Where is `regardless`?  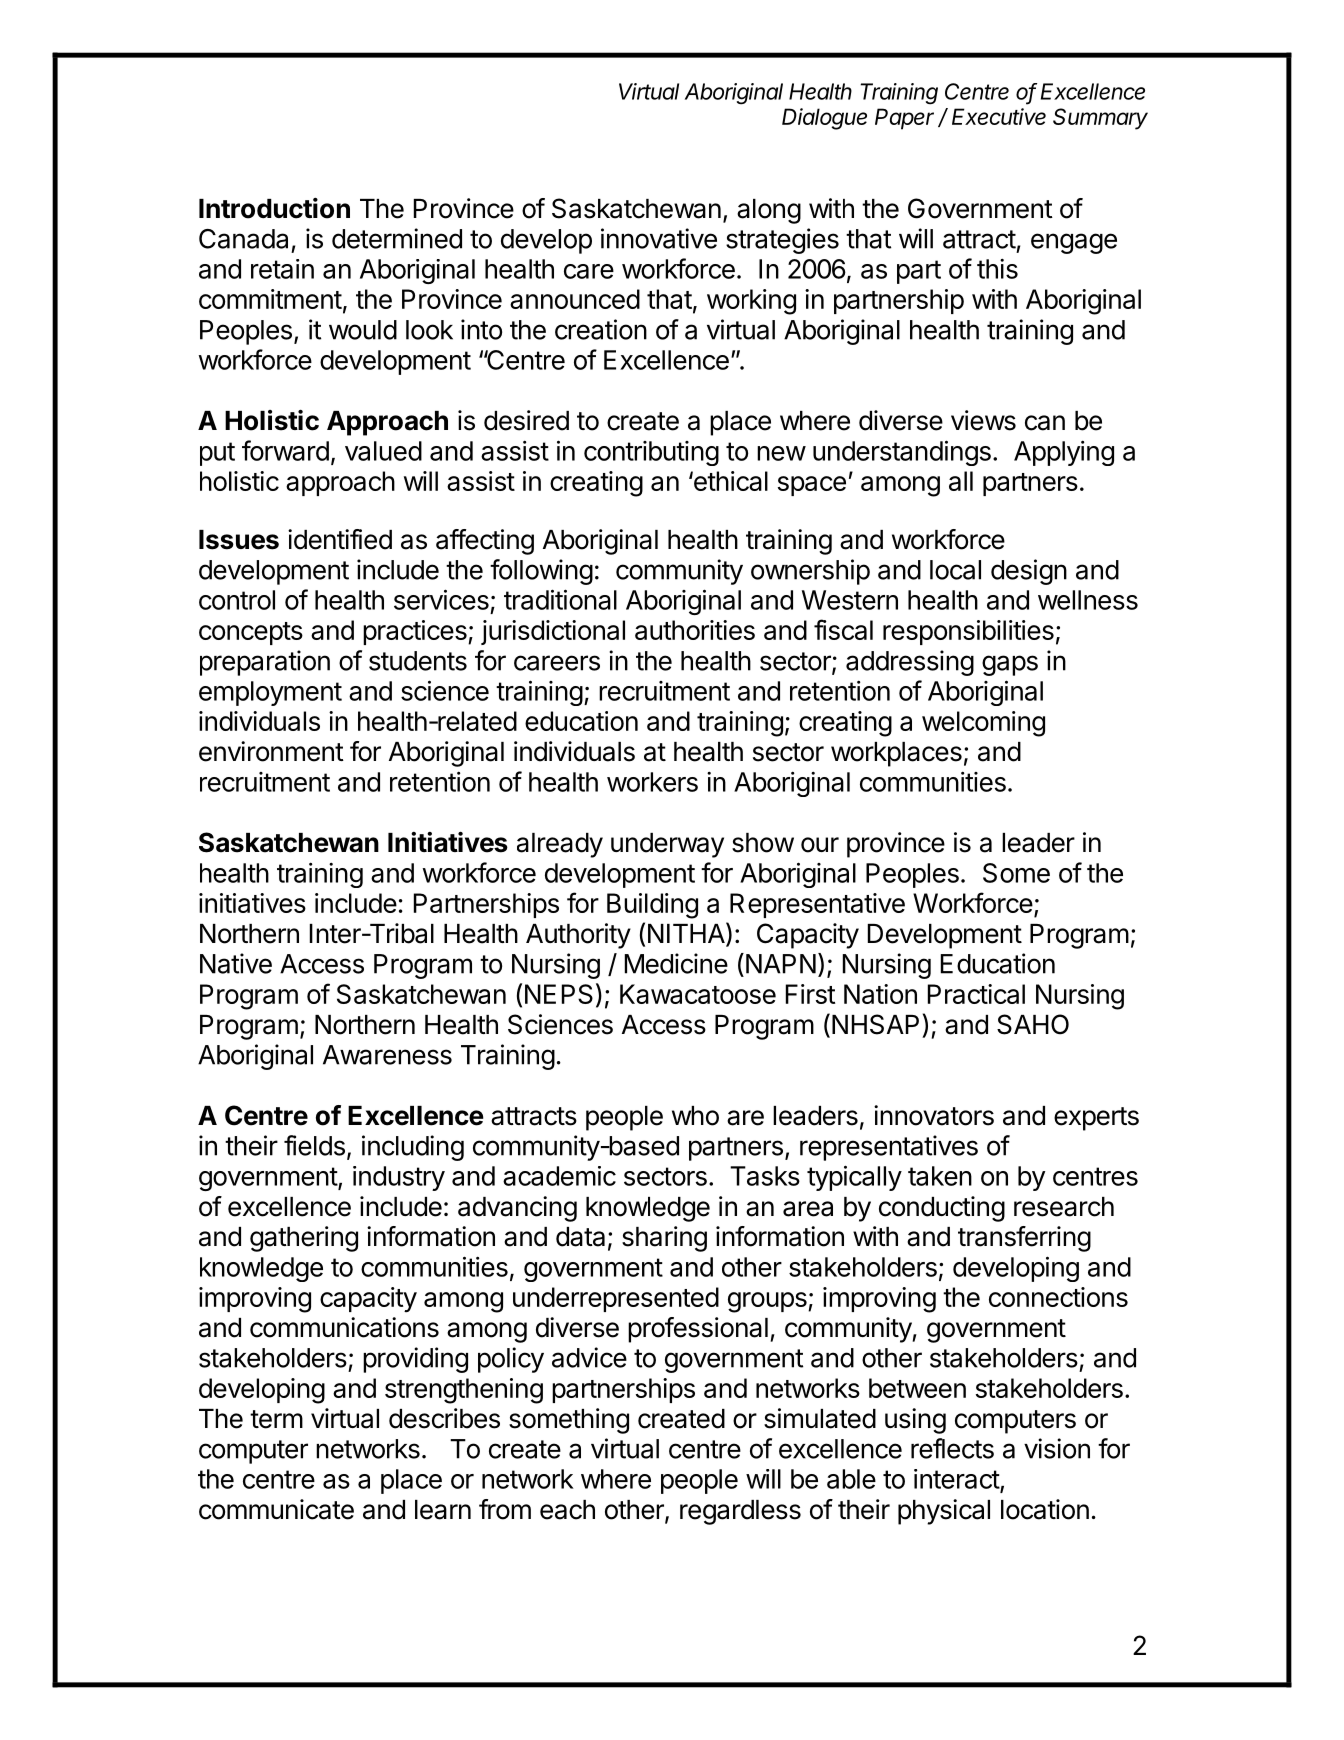 regardless is located at coordinates (740, 1512).
